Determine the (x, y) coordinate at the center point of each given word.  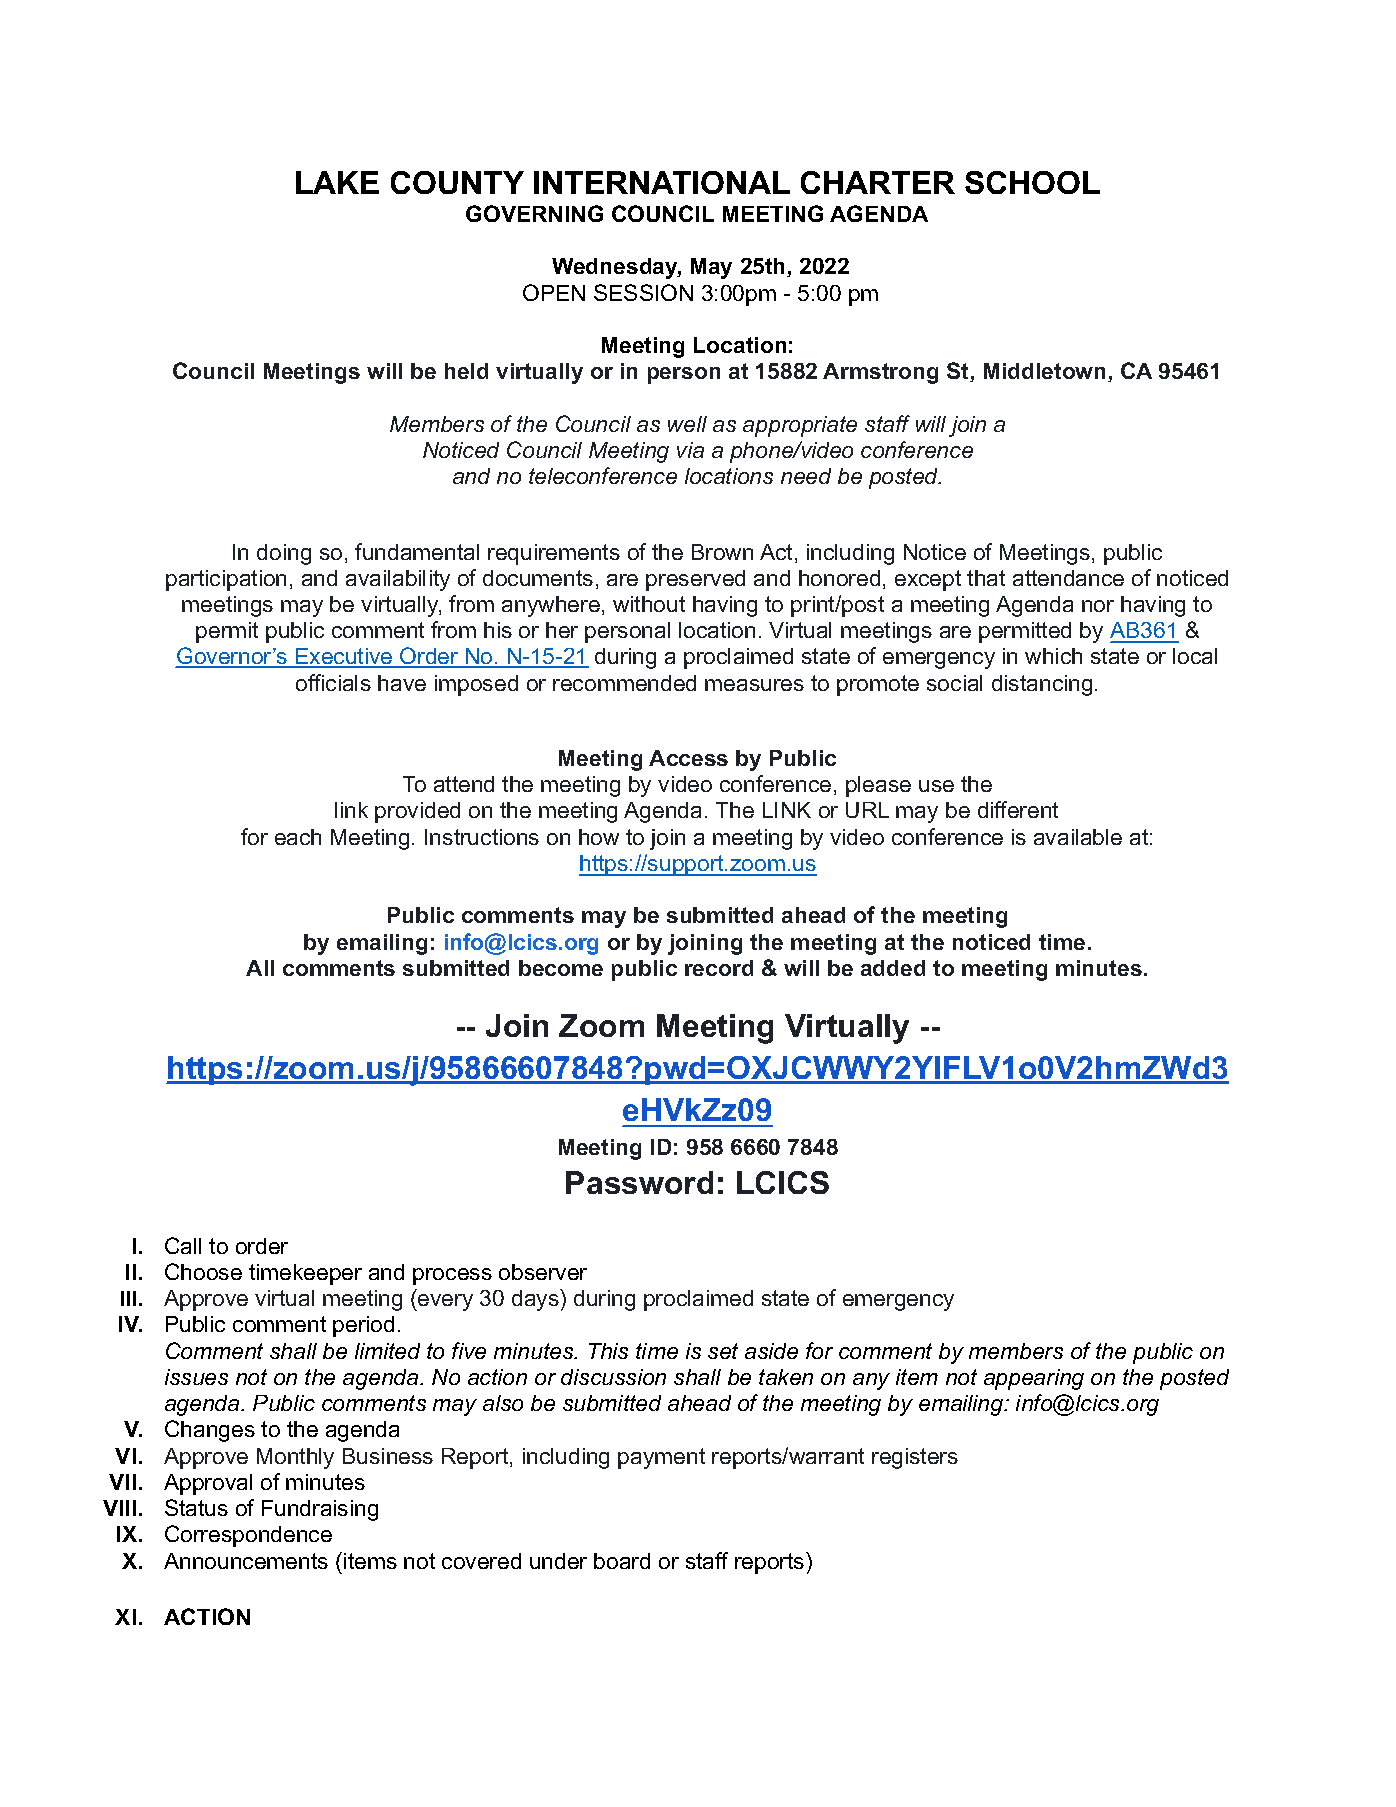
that (986, 578)
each (298, 837)
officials (333, 682)
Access (688, 758)
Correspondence (248, 1536)
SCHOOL (1032, 182)
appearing (1034, 1379)
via (690, 450)
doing (284, 554)
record (719, 968)
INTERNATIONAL (662, 182)
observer (543, 1272)
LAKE (337, 182)
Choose (203, 1271)
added (893, 968)
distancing (1042, 685)
